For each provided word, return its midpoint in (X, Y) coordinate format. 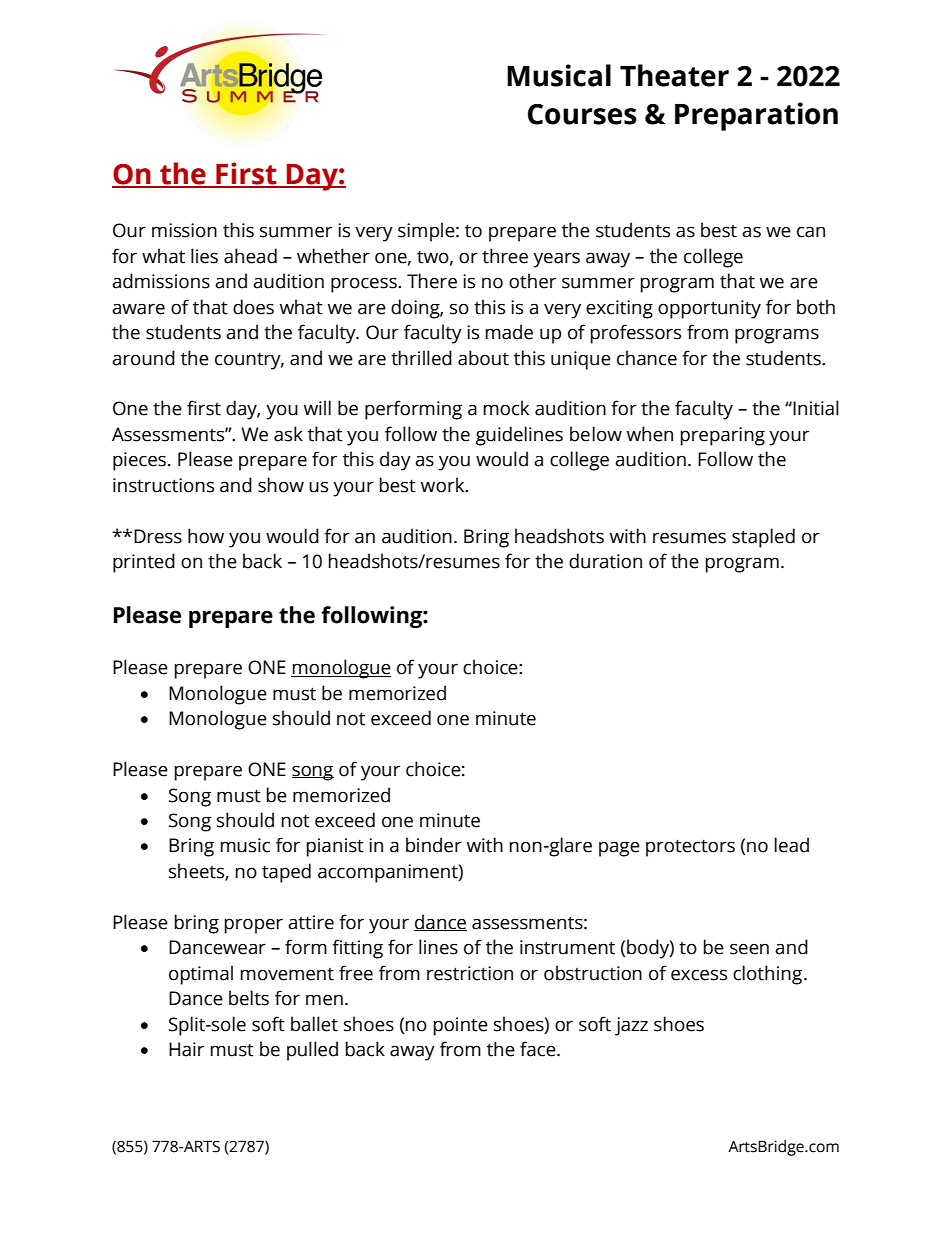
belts (249, 998)
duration (605, 561)
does (253, 307)
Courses (582, 114)
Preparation (756, 116)
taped (286, 873)
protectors (690, 848)
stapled (763, 538)
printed (144, 563)
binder (434, 845)
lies (204, 256)
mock (506, 408)
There (432, 281)
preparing (723, 436)
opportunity (709, 309)
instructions (163, 485)
